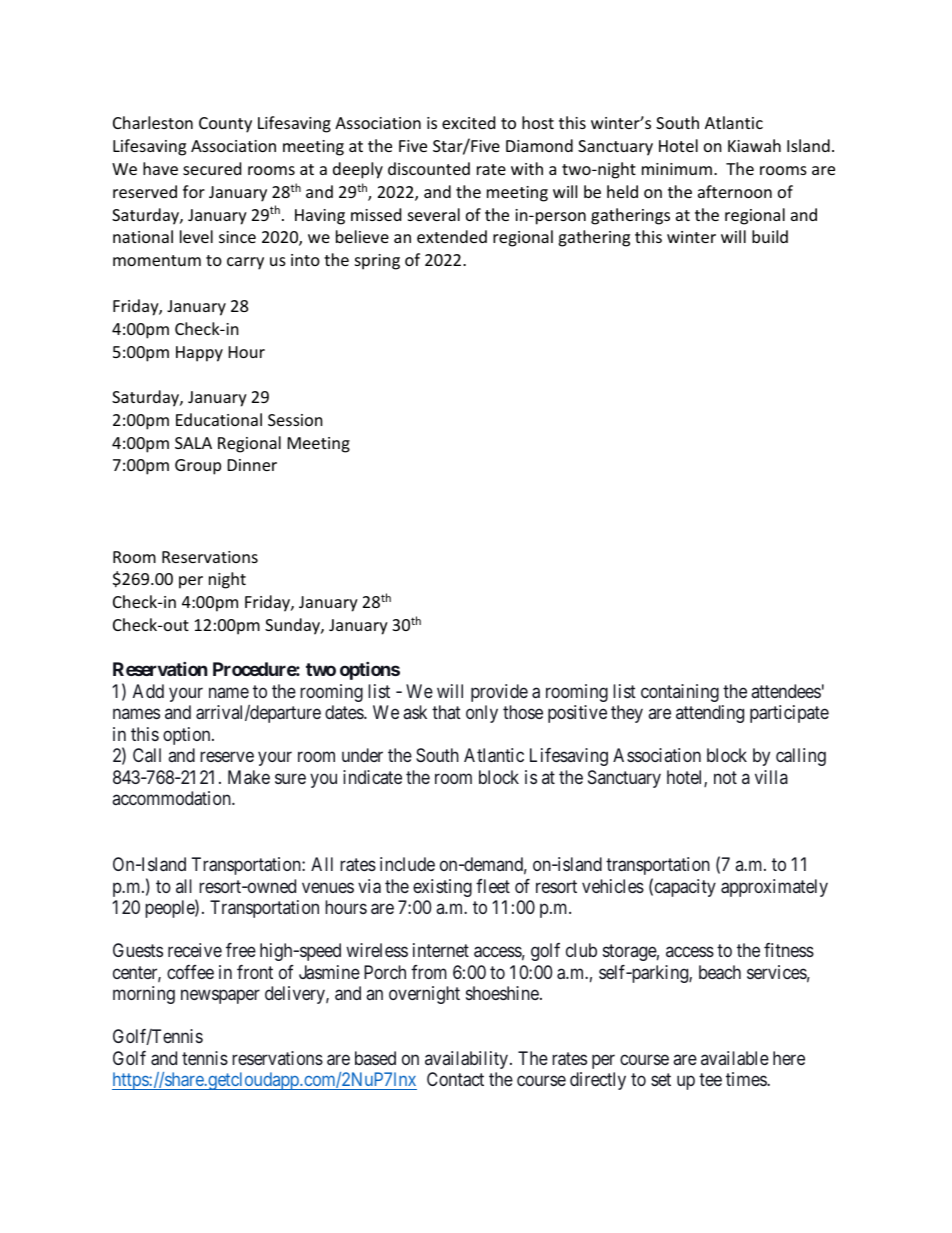 This image has width=952, height=1233. I want to click on excited, so click(468, 122).
